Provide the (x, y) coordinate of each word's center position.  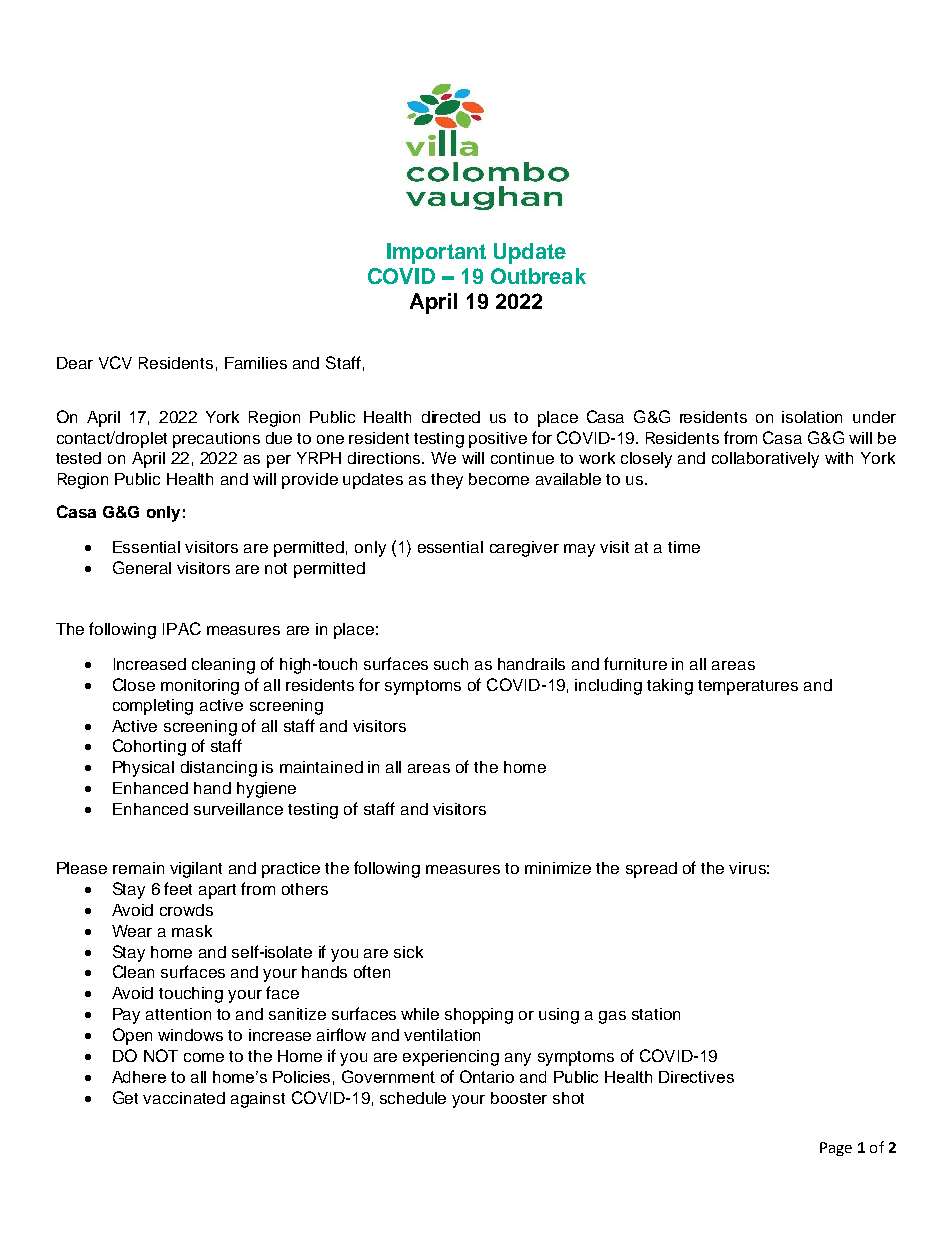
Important (436, 253)
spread (651, 870)
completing (153, 707)
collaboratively (765, 460)
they (447, 481)
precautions (216, 440)
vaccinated (184, 1098)
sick (408, 952)
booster (519, 1098)
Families (256, 363)
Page (836, 1149)
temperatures (748, 687)
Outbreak (538, 276)
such (451, 664)
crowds (186, 910)
